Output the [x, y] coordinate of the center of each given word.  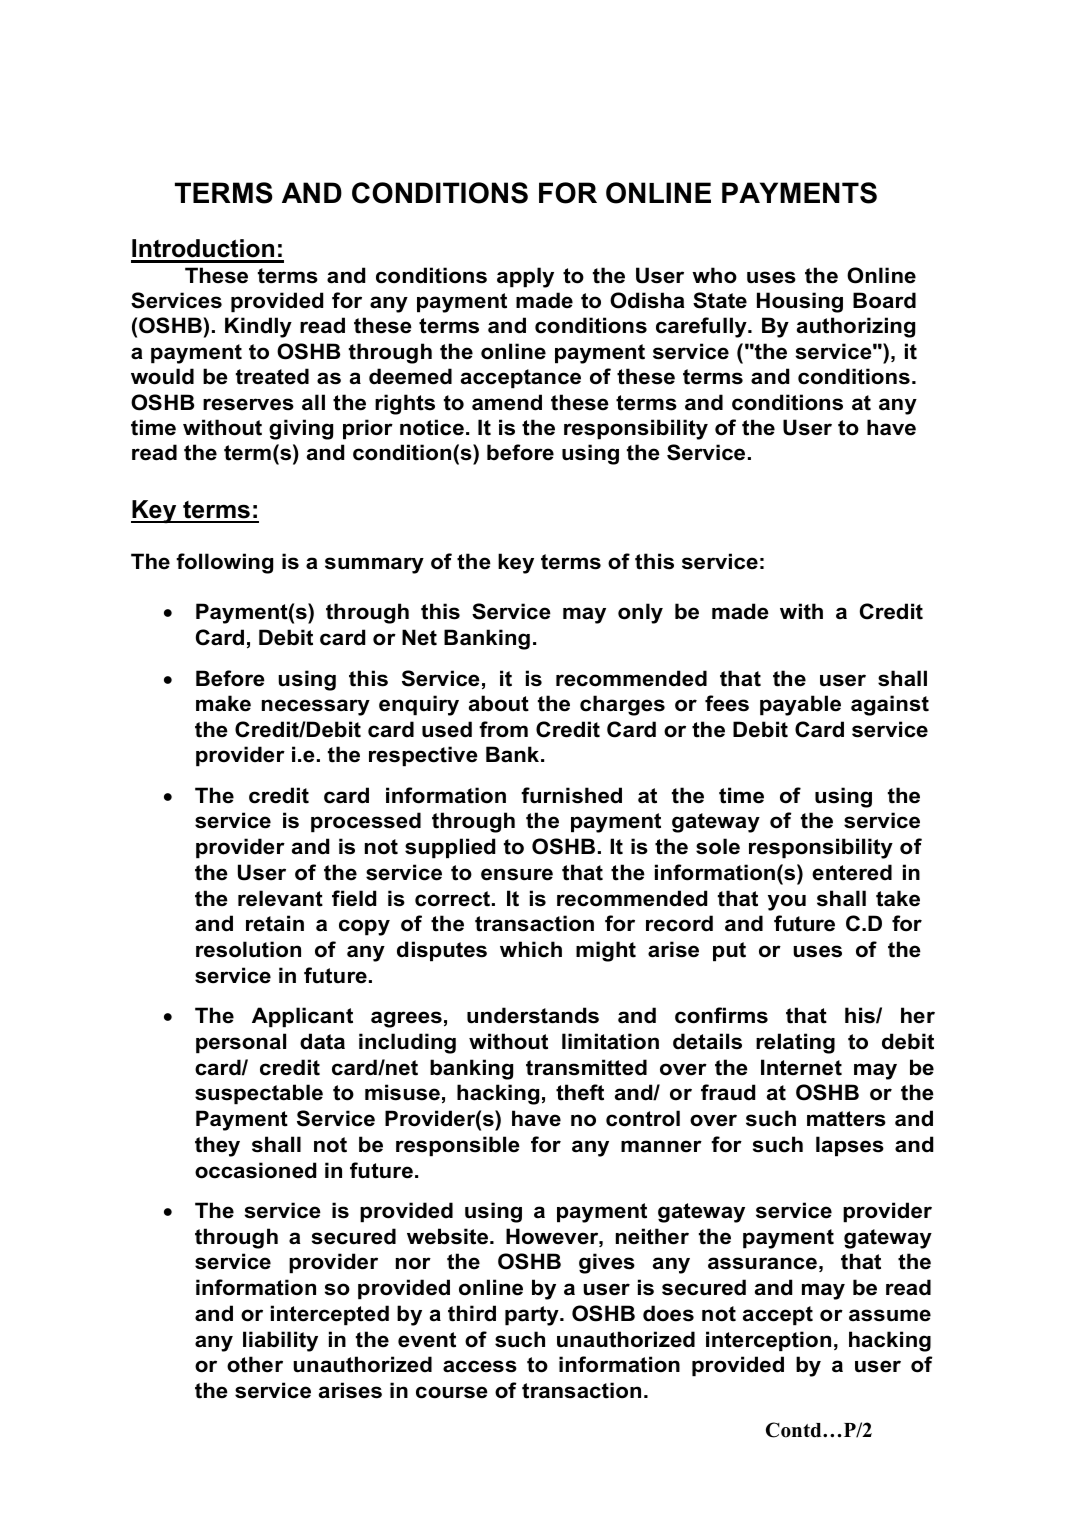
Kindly [258, 327]
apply [525, 277]
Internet [801, 1067]
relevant [280, 898]
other [255, 1364]
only [640, 613]
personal [241, 1043]
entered [852, 872]
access [480, 1366]
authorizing [856, 327]
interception [768, 1341]
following [224, 563]
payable [800, 705]
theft [580, 1092]
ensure [517, 874]
